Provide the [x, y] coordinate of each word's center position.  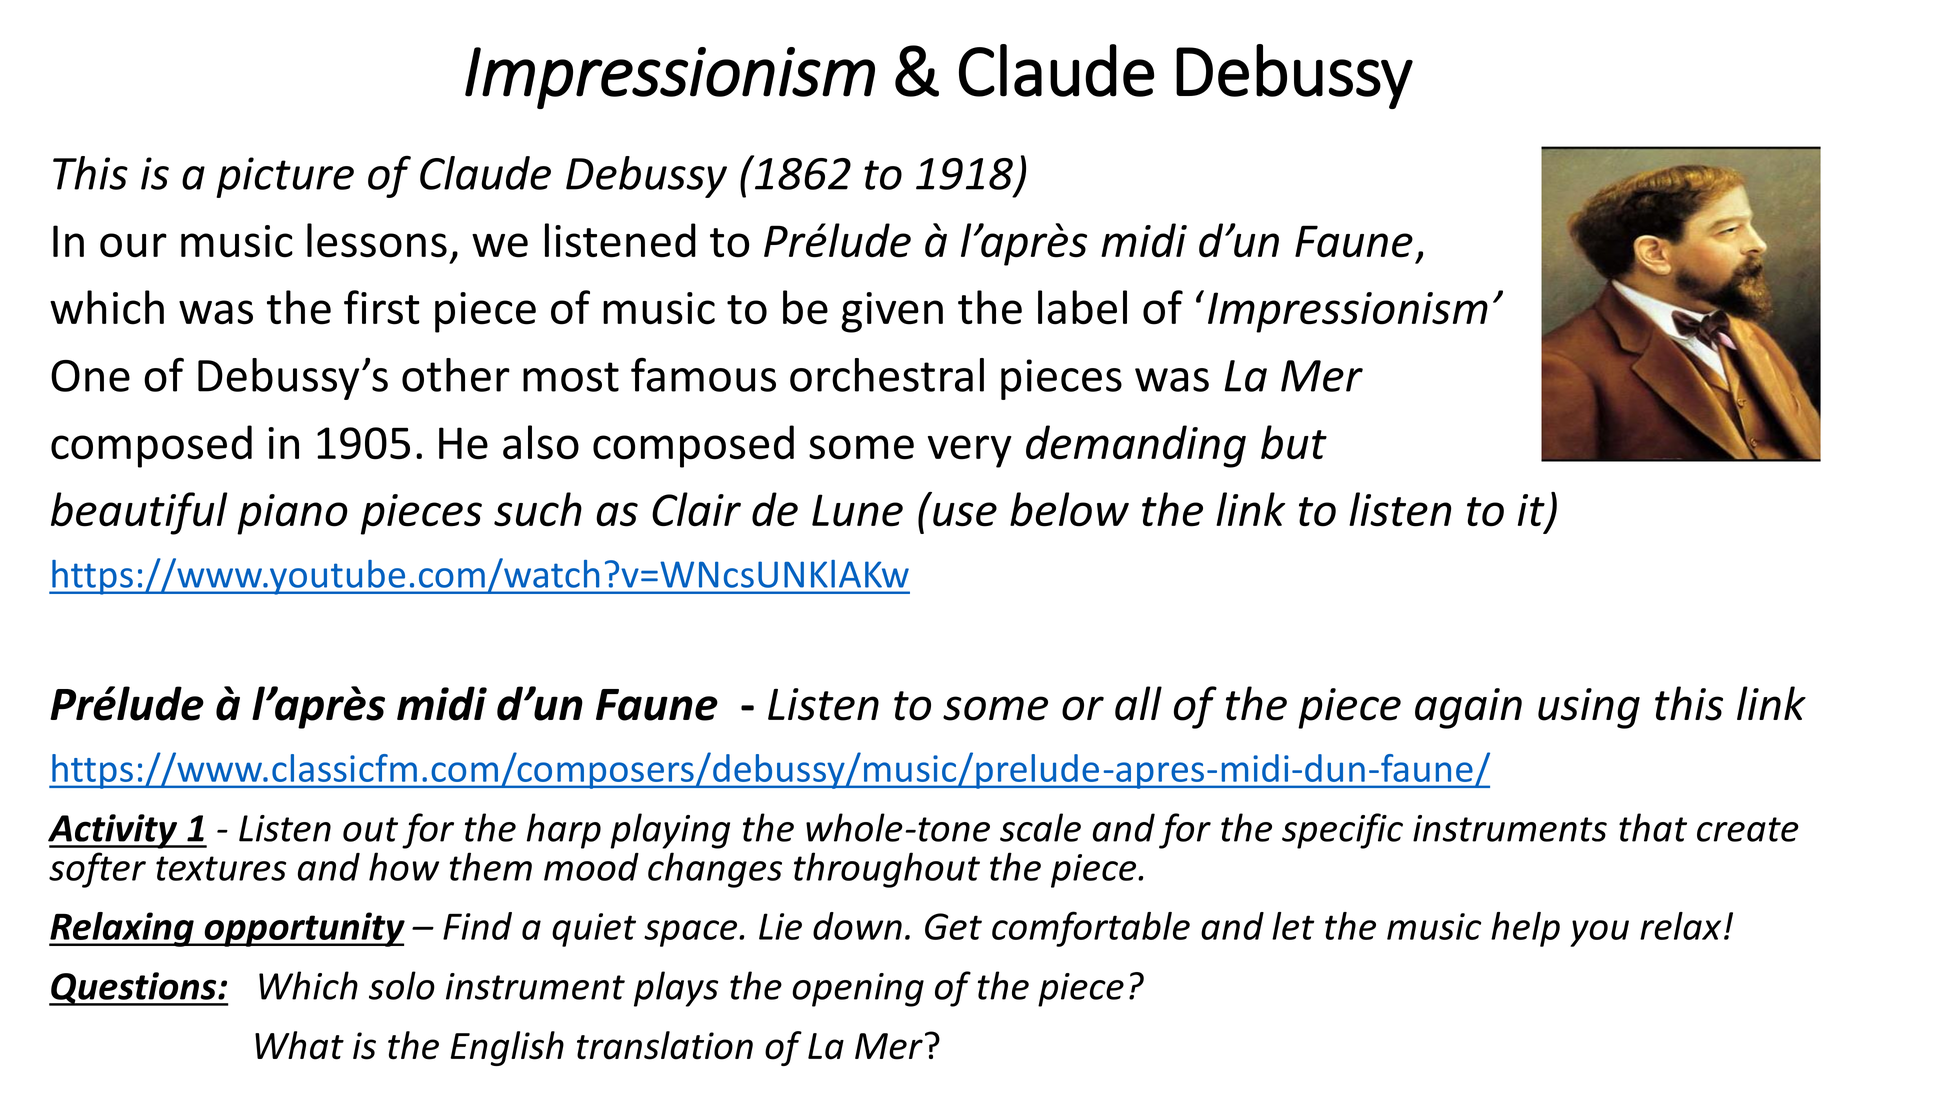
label [1082, 307]
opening [858, 990]
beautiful [139, 513]
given [892, 312]
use [965, 514]
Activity [114, 831]
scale [1040, 827]
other [456, 375]
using [1589, 708]
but [1294, 442]
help [1525, 929]
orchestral [887, 375]
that [1653, 827]
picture [285, 177]
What [299, 1045]
